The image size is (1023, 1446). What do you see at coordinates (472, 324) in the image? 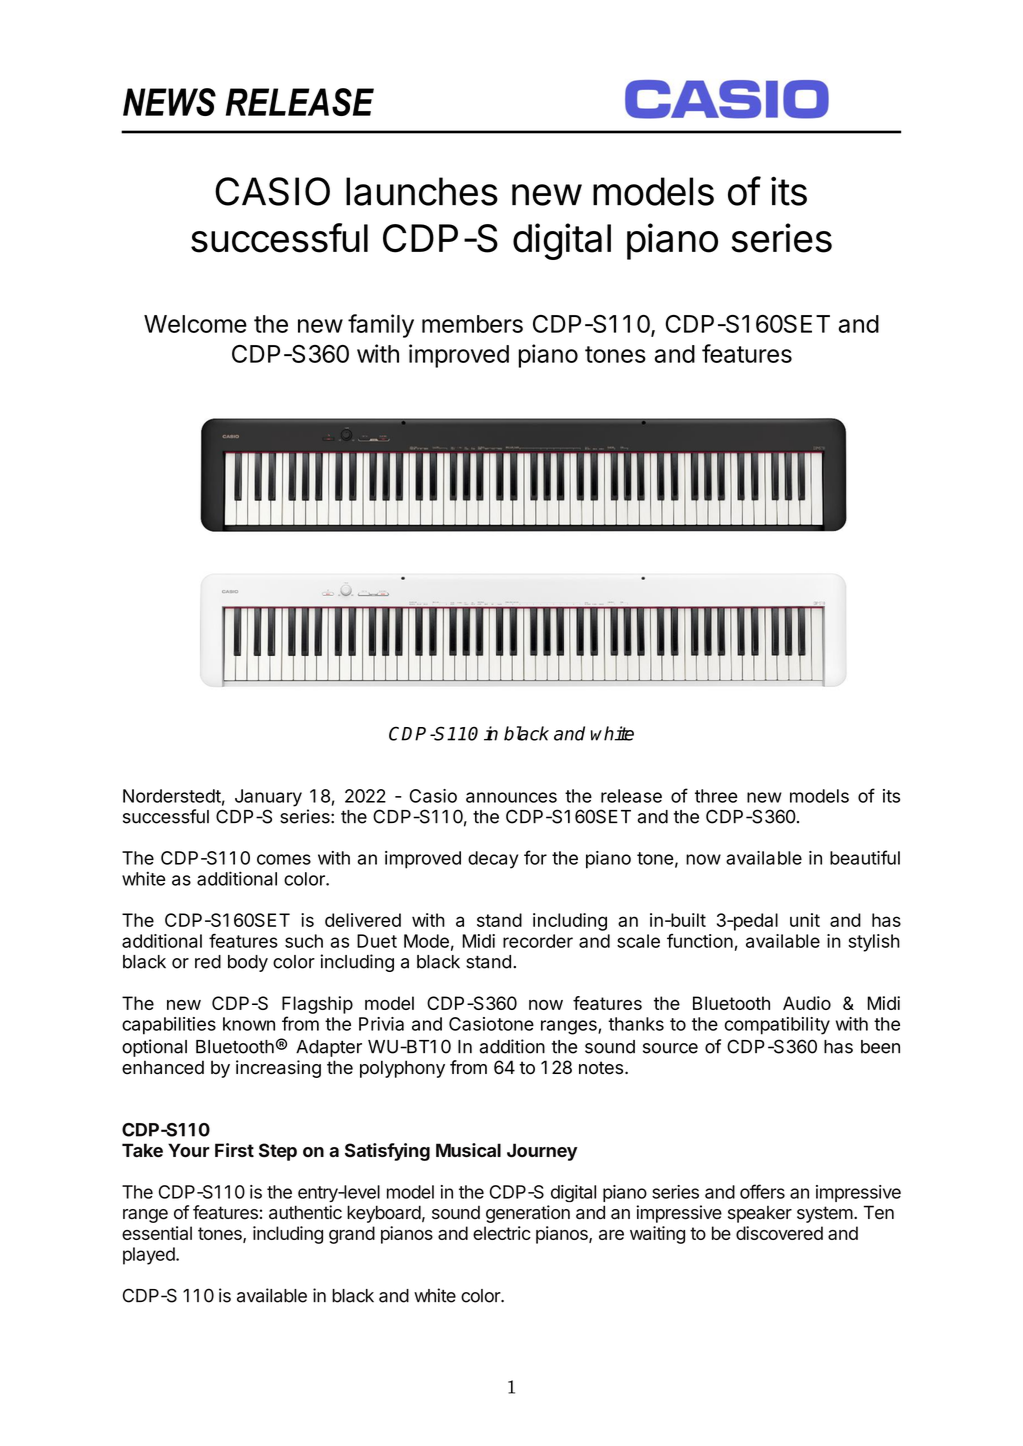
I see `members` at bounding box center [472, 324].
